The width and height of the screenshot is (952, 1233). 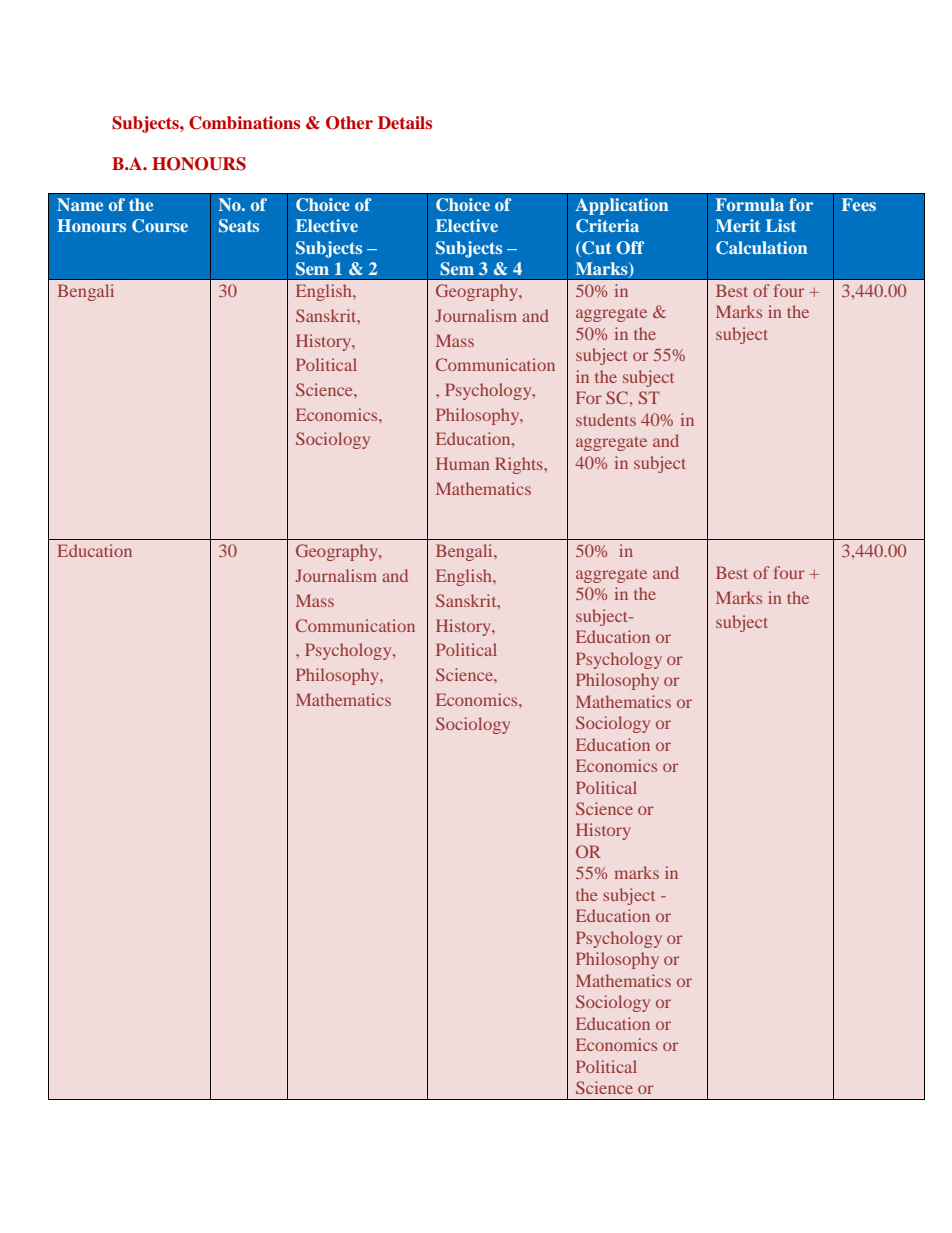 I want to click on Course, so click(x=160, y=226).
